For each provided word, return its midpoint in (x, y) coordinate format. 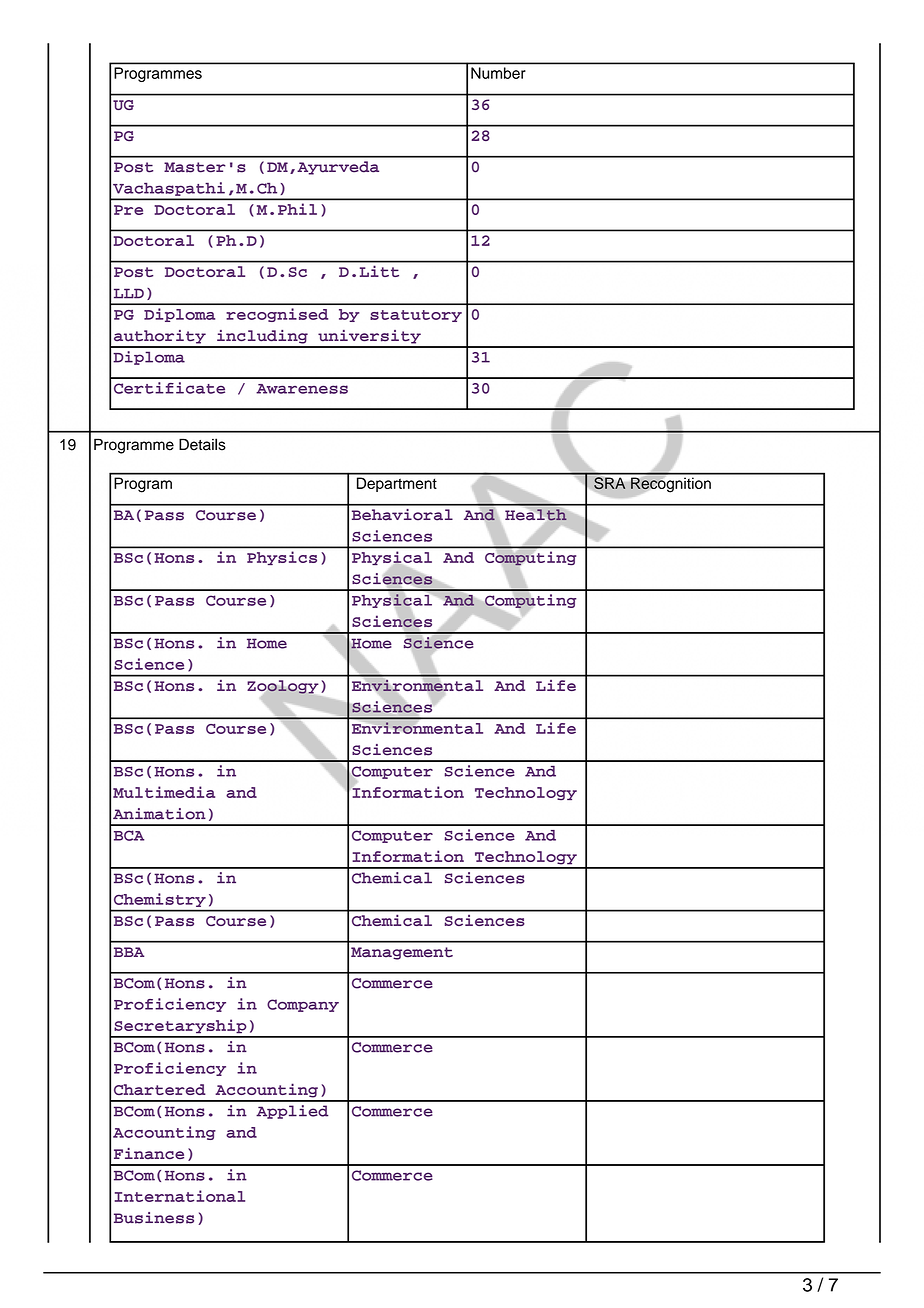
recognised (277, 315)
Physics (282, 558)
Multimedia (164, 792)
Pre (128, 210)
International (180, 1196)
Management (402, 953)
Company (303, 1005)
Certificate (169, 388)
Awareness (302, 389)
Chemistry (160, 900)
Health (536, 515)
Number (498, 73)
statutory (416, 316)
